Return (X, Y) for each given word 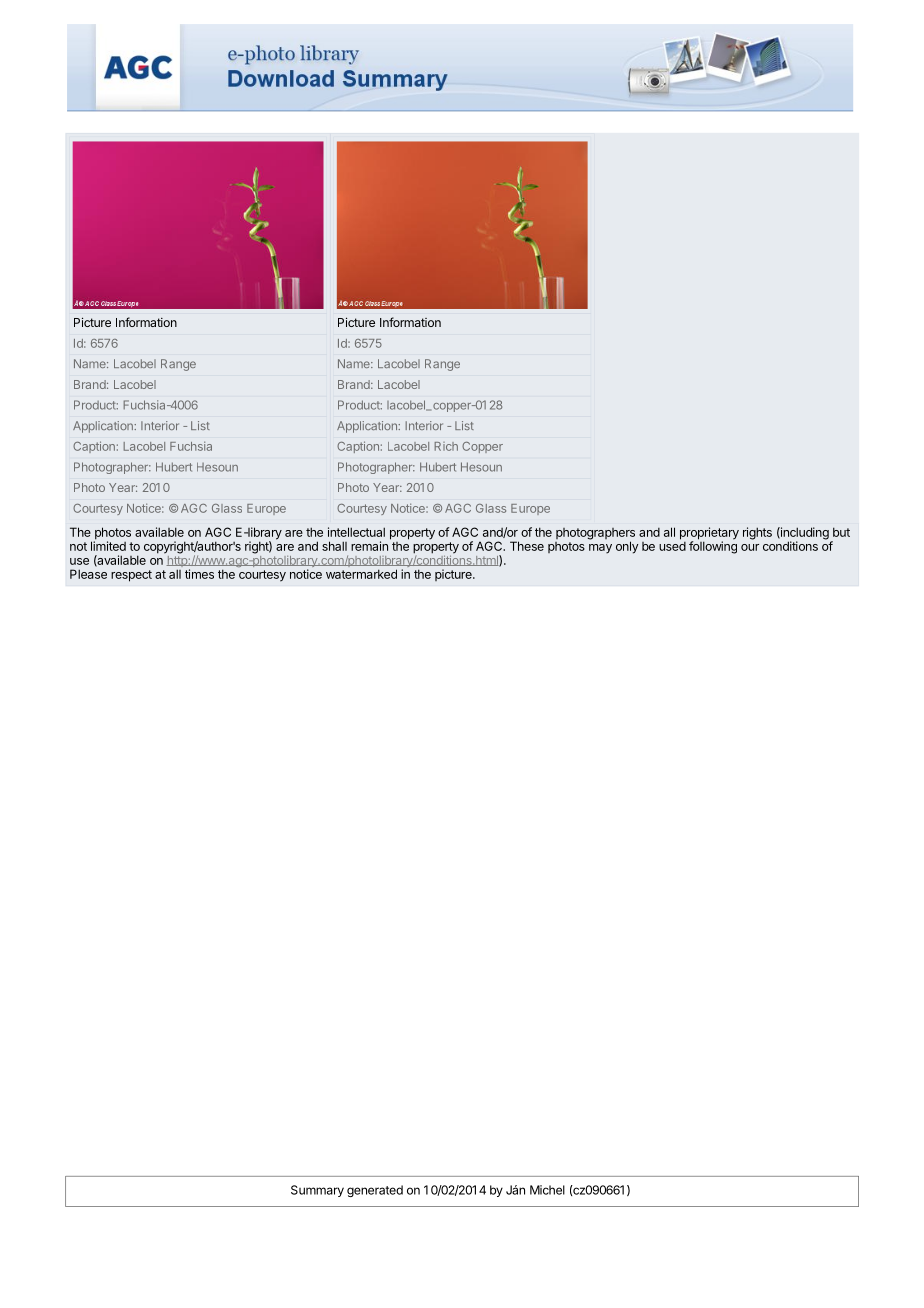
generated (375, 1191)
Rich (446, 446)
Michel (547, 1190)
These (527, 546)
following (713, 546)
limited (108, 545)
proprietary (709, 534)
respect (131, 576)
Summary (317, 1191)
